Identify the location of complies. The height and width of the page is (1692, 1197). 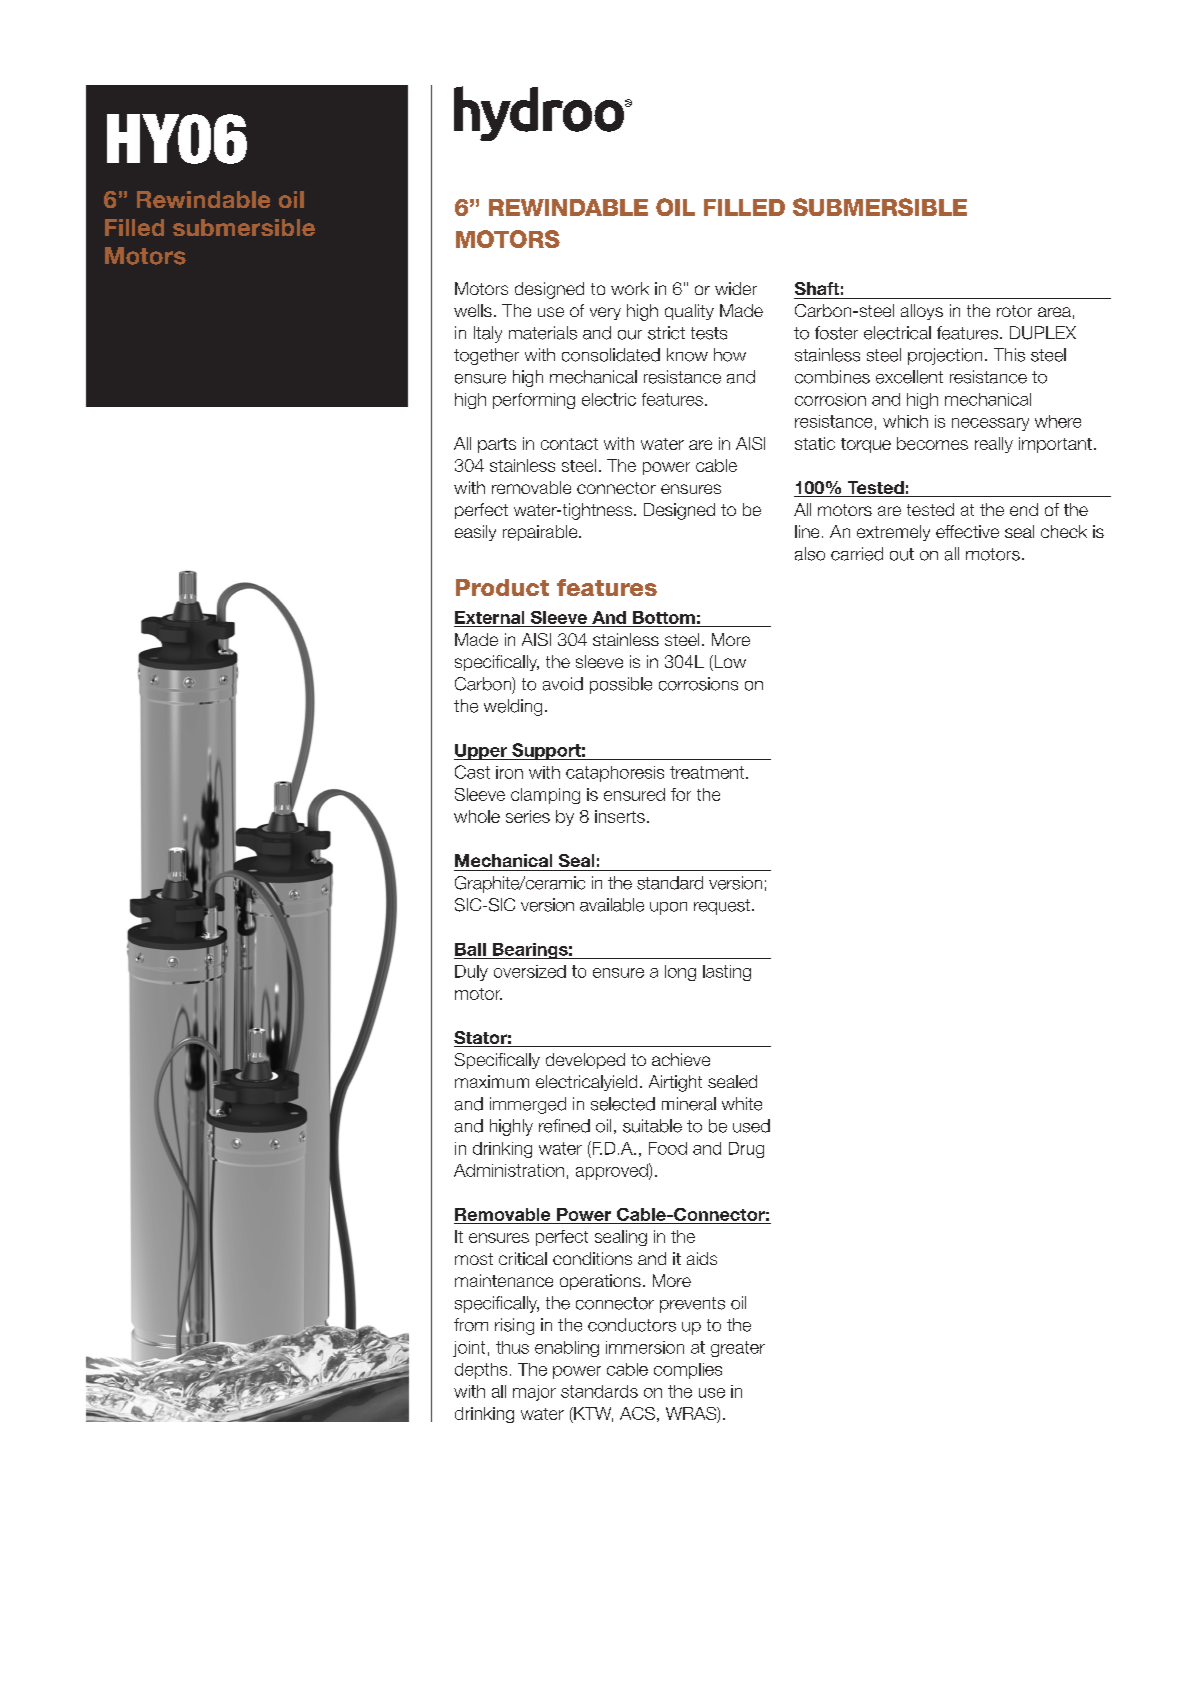
(688, 1371).
